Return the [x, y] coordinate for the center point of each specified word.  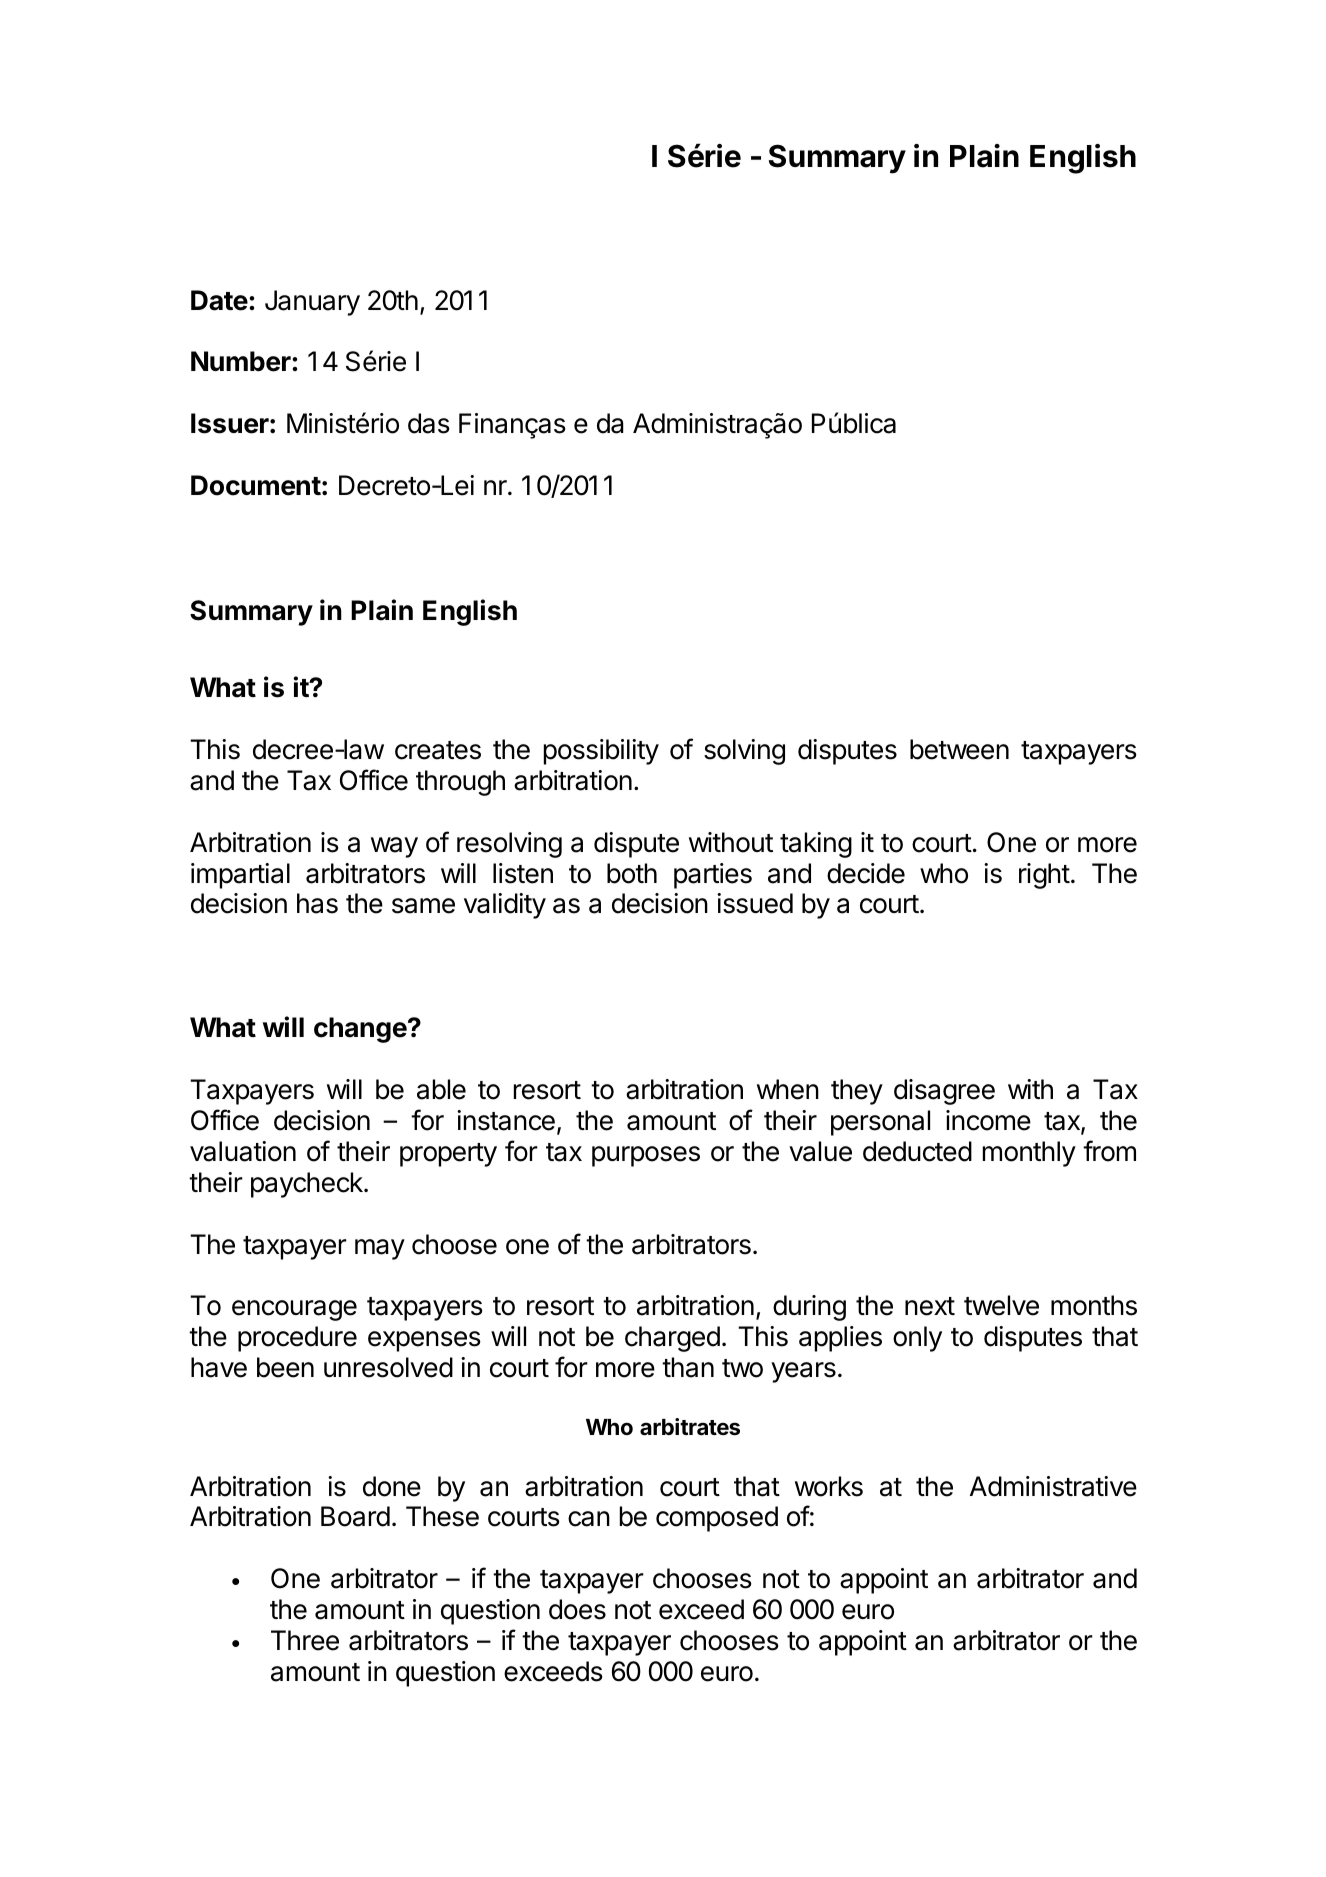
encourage [294, 1310]
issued [755, 903]
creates [438, 750]
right [1044, 876]
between [959, 749]
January [312, 303]
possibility [601, 752]
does [577, 1609]
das [429, 423]
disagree [944, 1092]
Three [305, 1640]
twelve [1001, 1305]
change [360, 1030]
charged [672, 1339]
